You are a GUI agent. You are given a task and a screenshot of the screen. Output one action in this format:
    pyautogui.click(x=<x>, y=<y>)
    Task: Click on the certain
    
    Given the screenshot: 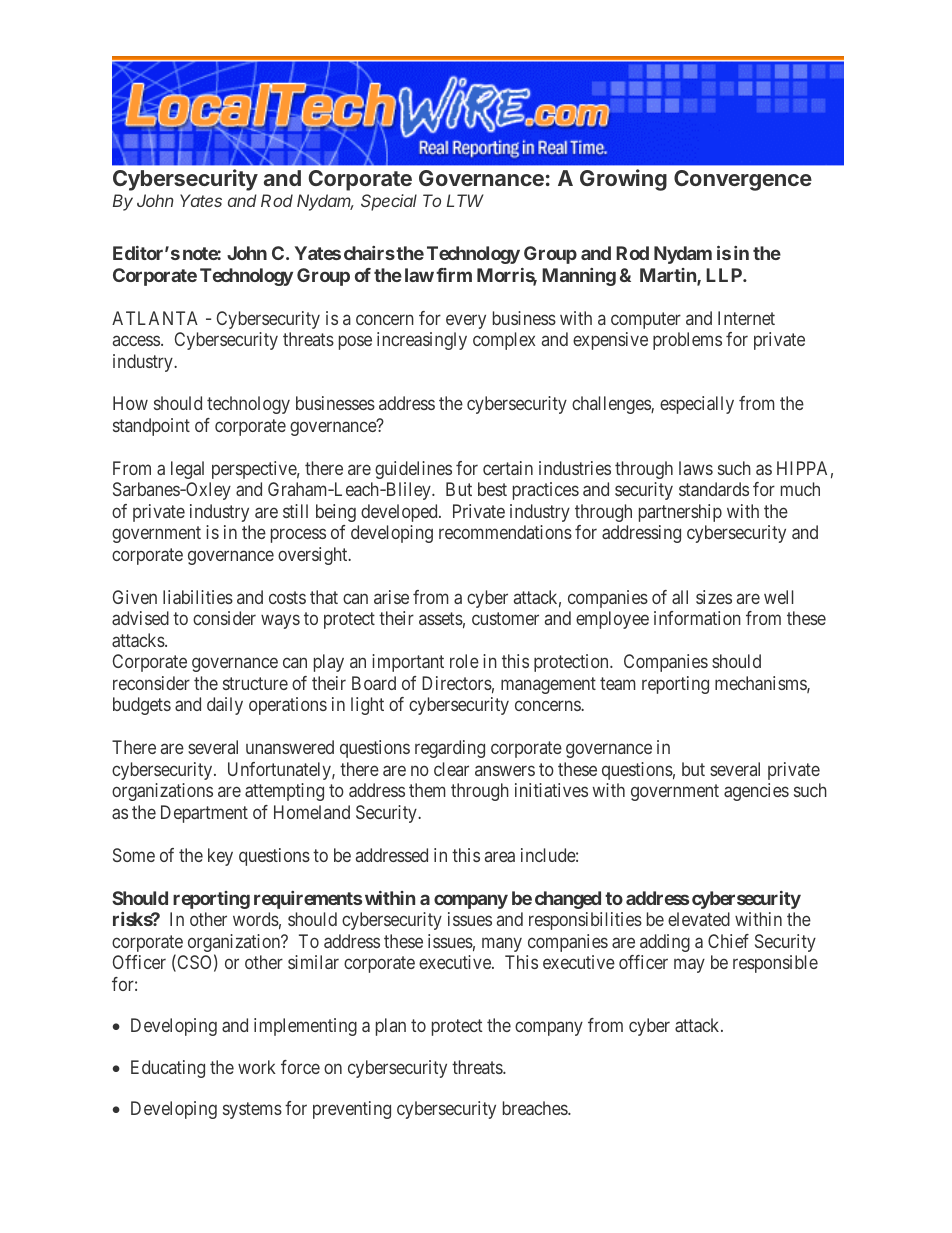 What is the action you would take?
    pyautogui.click(x=508, y=468)
